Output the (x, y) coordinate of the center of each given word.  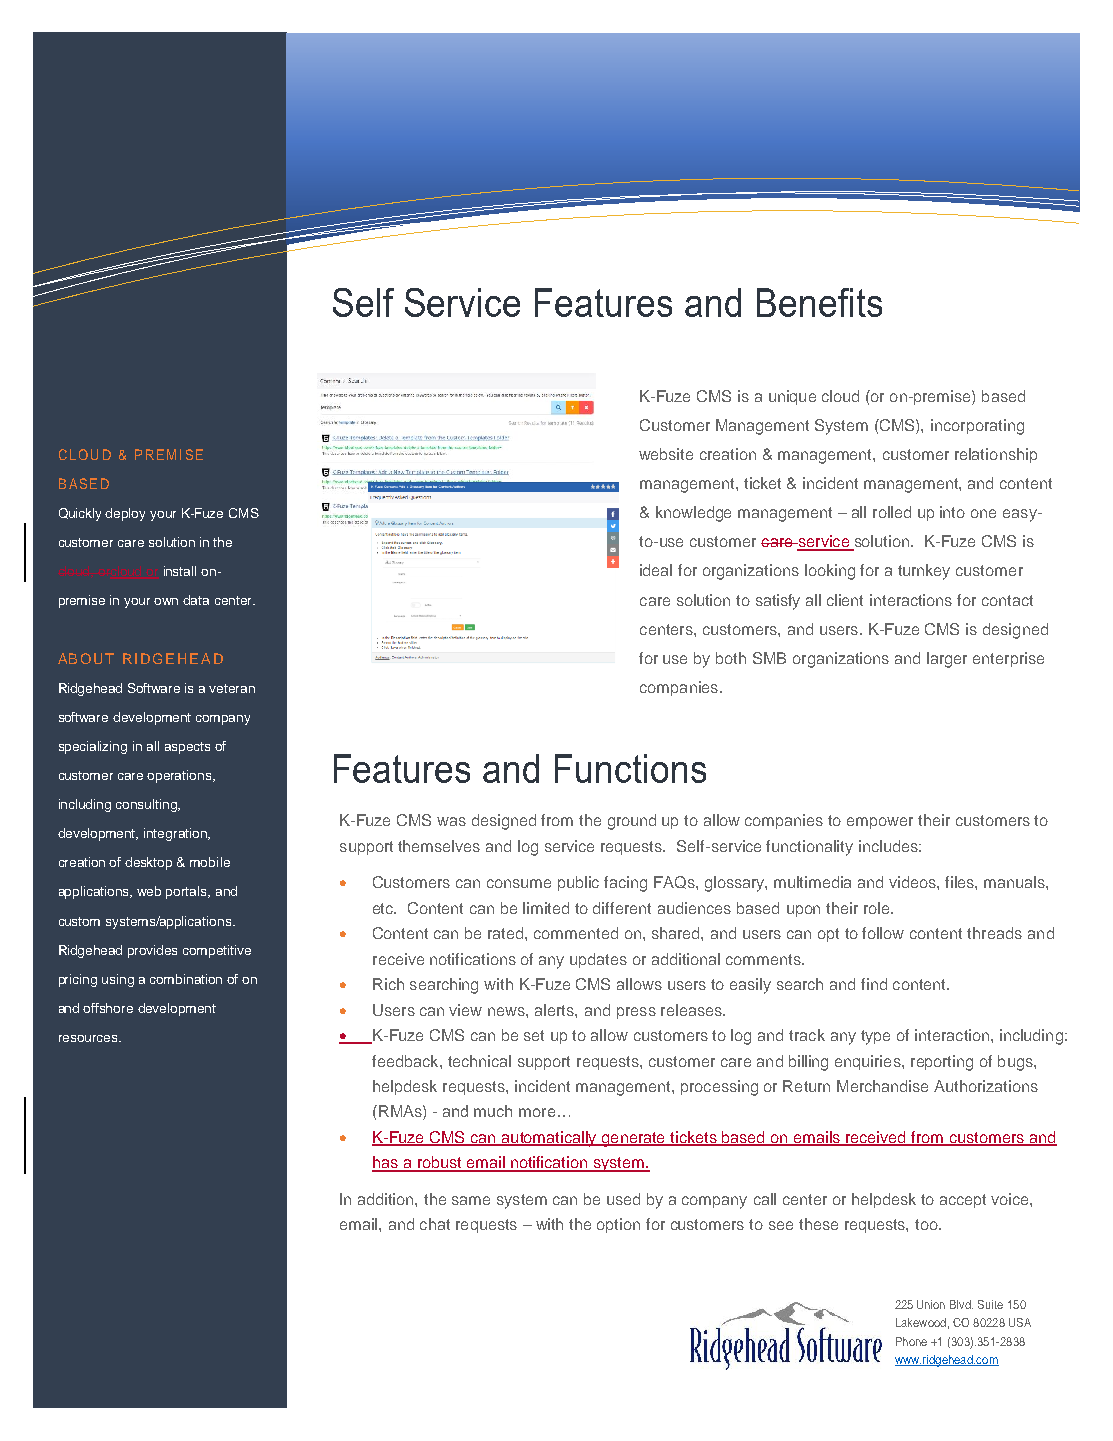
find (874, 984)
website (666, 454)
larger (947, 660)
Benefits (819, 302)
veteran (232, 688)
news (507, 1011)
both (731, 658)
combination (186, 979)
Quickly (80, 514)
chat (435, 1224)
